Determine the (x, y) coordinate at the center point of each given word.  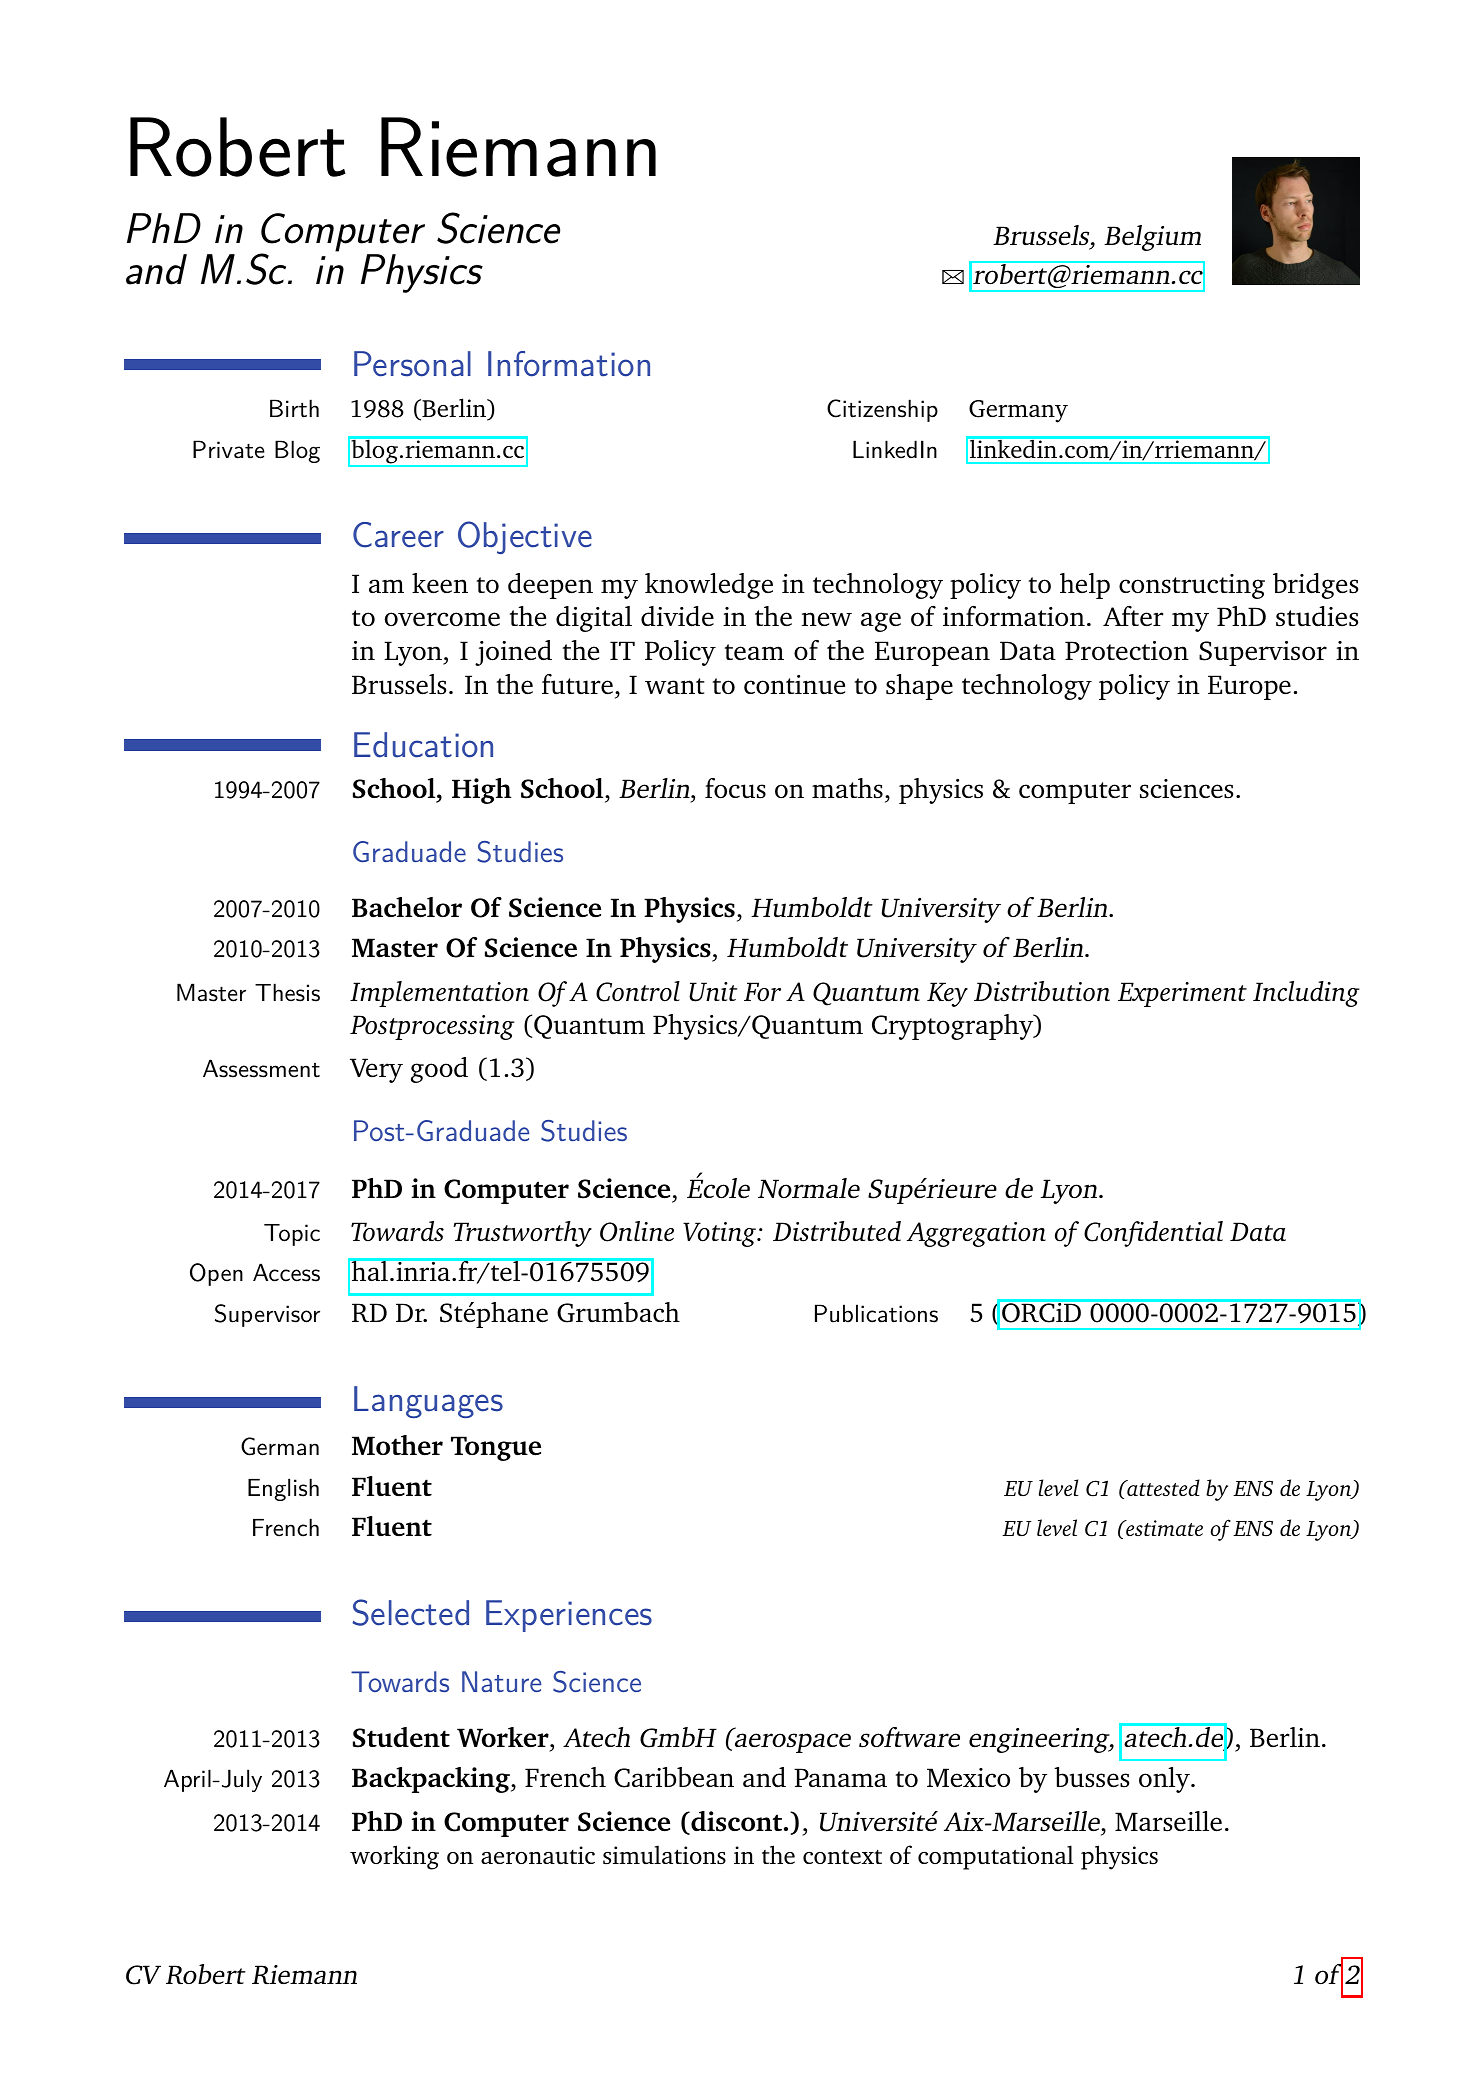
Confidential (1153, 1234)
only (1165, 1780)
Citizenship (882, 410)
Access (286, 1272)
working (394, 1857)
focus (735, 788)
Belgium (1152, 238)
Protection (1127, 651)
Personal (412, 364)
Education (423, 745)
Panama (840, 1777)
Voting (721, 1234)
